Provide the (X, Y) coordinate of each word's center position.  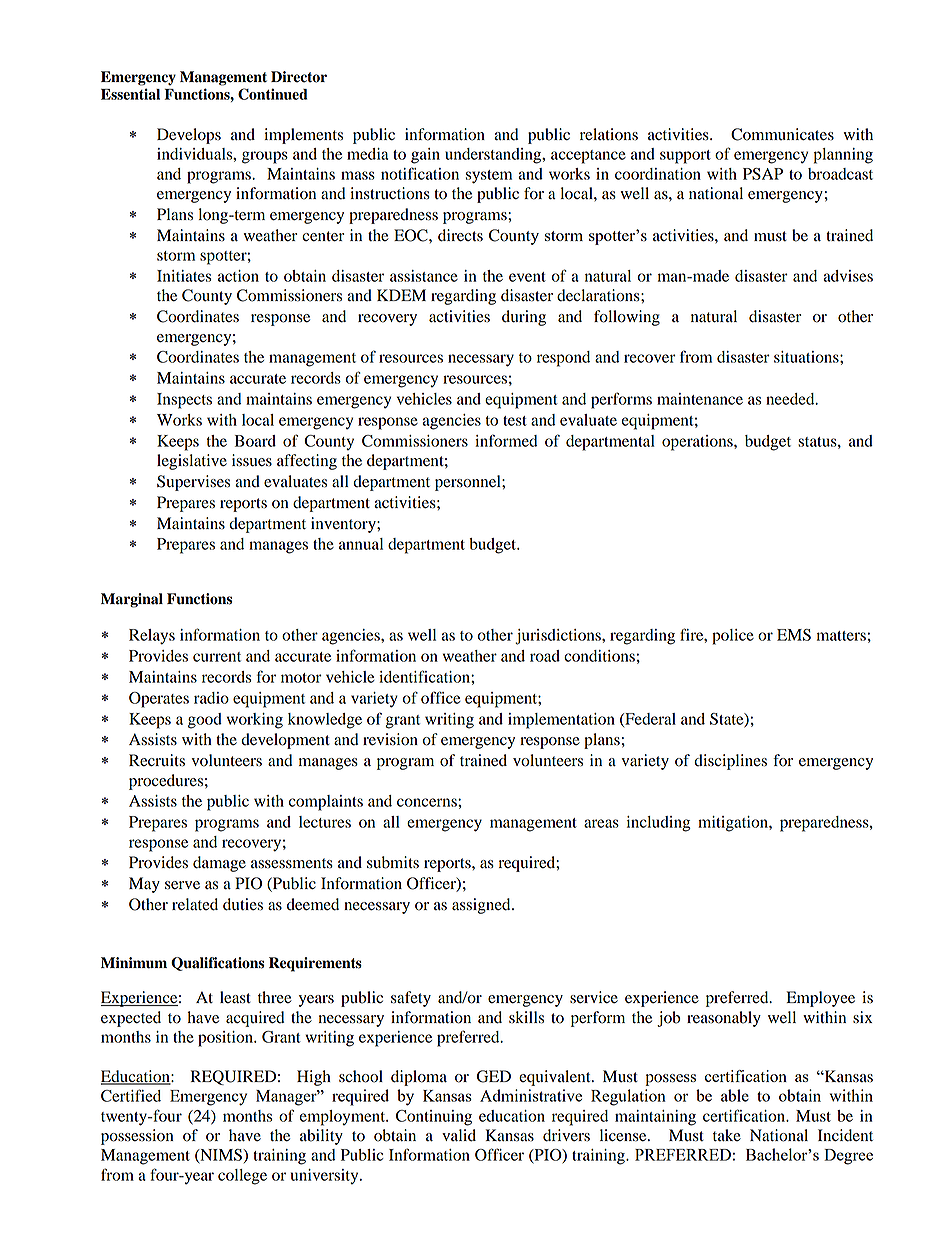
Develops (189, 136)
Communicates (782, 134)
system (489, 177)
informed (506, 440)
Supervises (193, 483)
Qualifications (217, 964)
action (238, 276)
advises (848, 276)
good (205, 721)
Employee (820, 999)
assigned (482, 906)
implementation (561, 721)
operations (698, 443)
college (242, 1177)
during (524, 318)
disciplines (730, 762)
